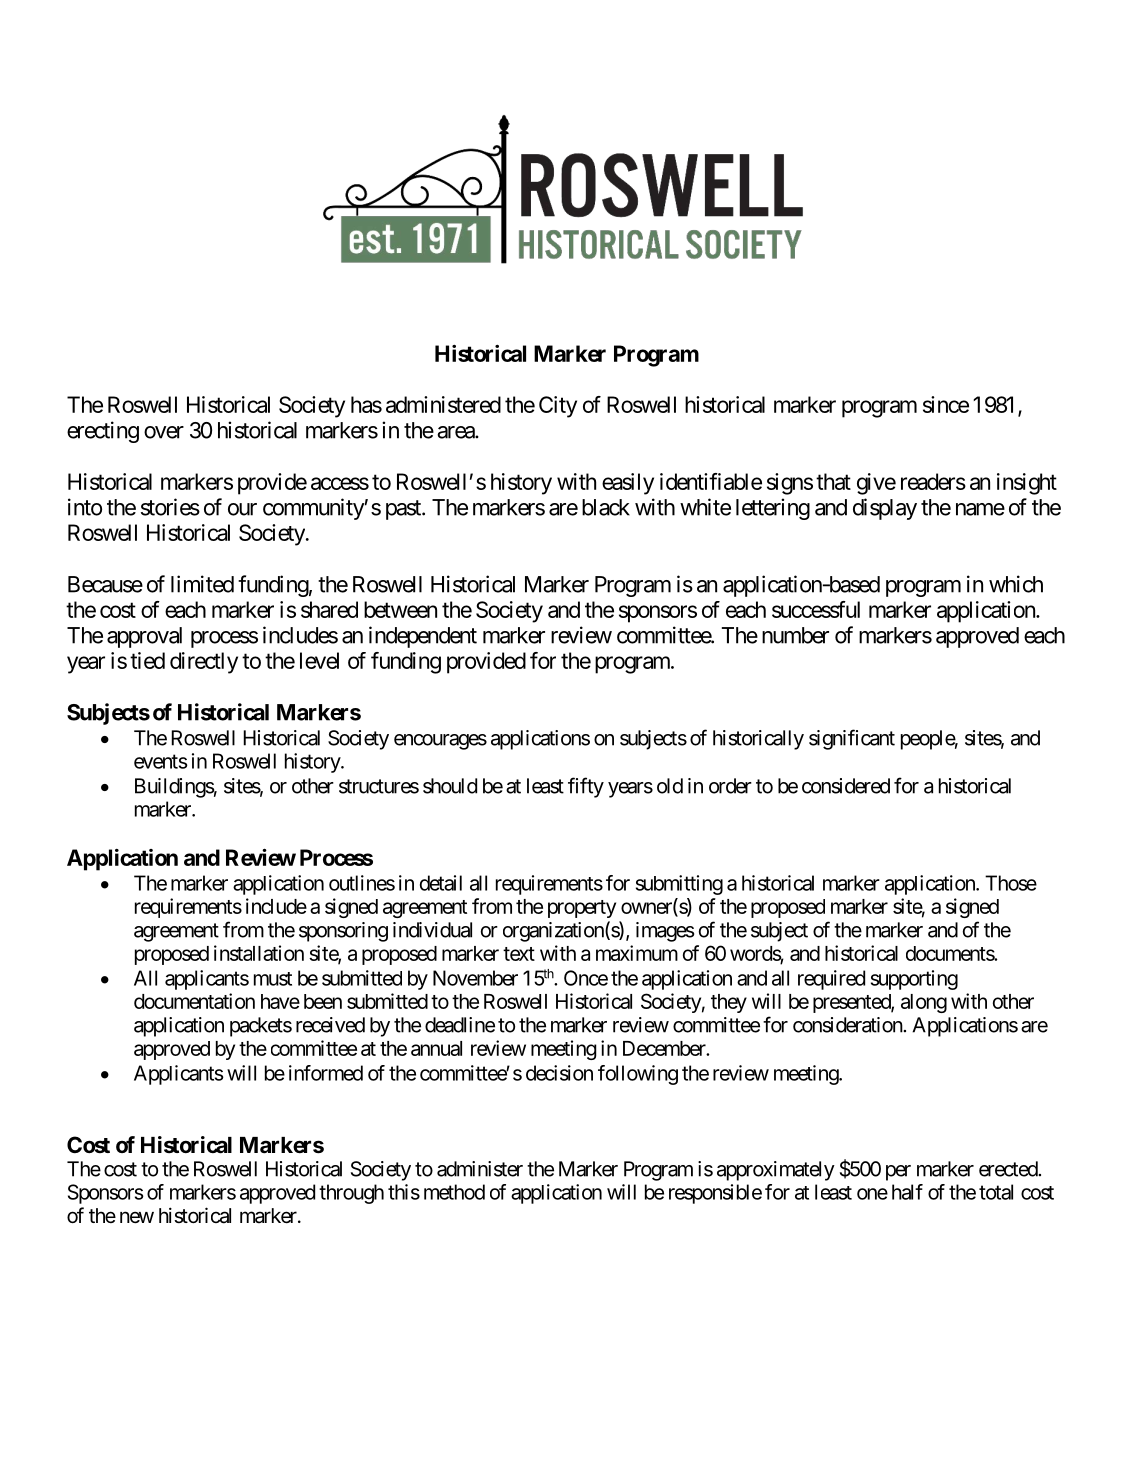  I want to click on that, so click(833, 481).
